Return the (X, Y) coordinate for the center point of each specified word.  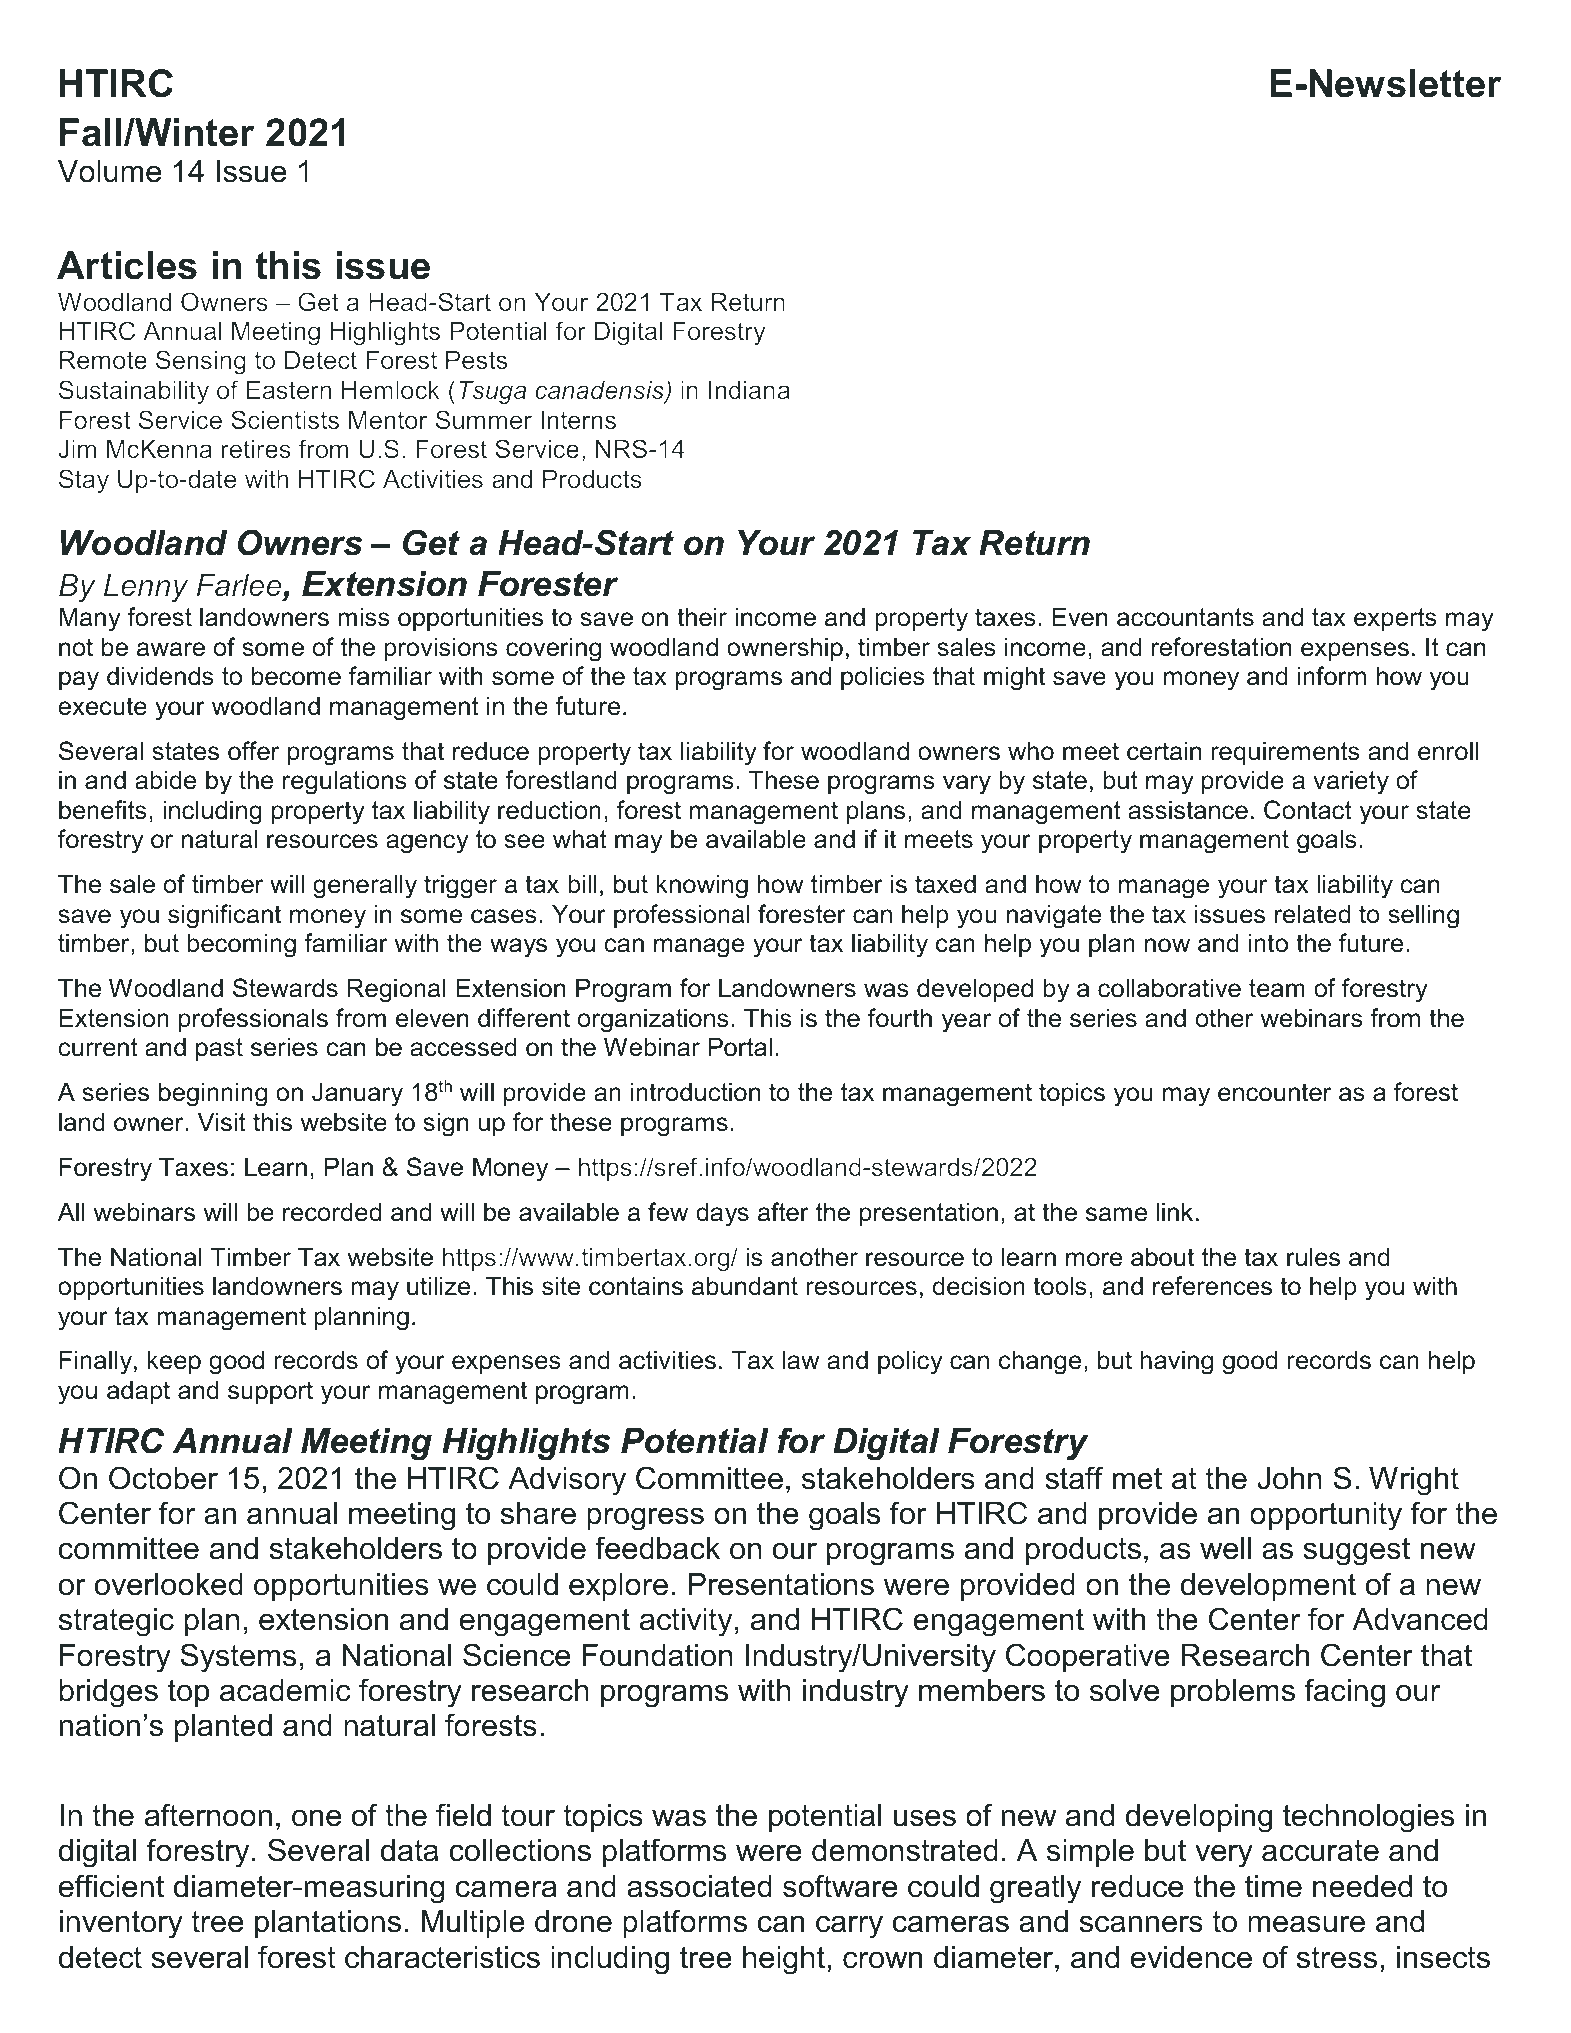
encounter (1274, 1092)
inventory (121, 1924)
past (219, 1049)
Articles (127, 265)
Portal (740, 1047)
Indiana (749, 390)
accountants (1185, 617)
